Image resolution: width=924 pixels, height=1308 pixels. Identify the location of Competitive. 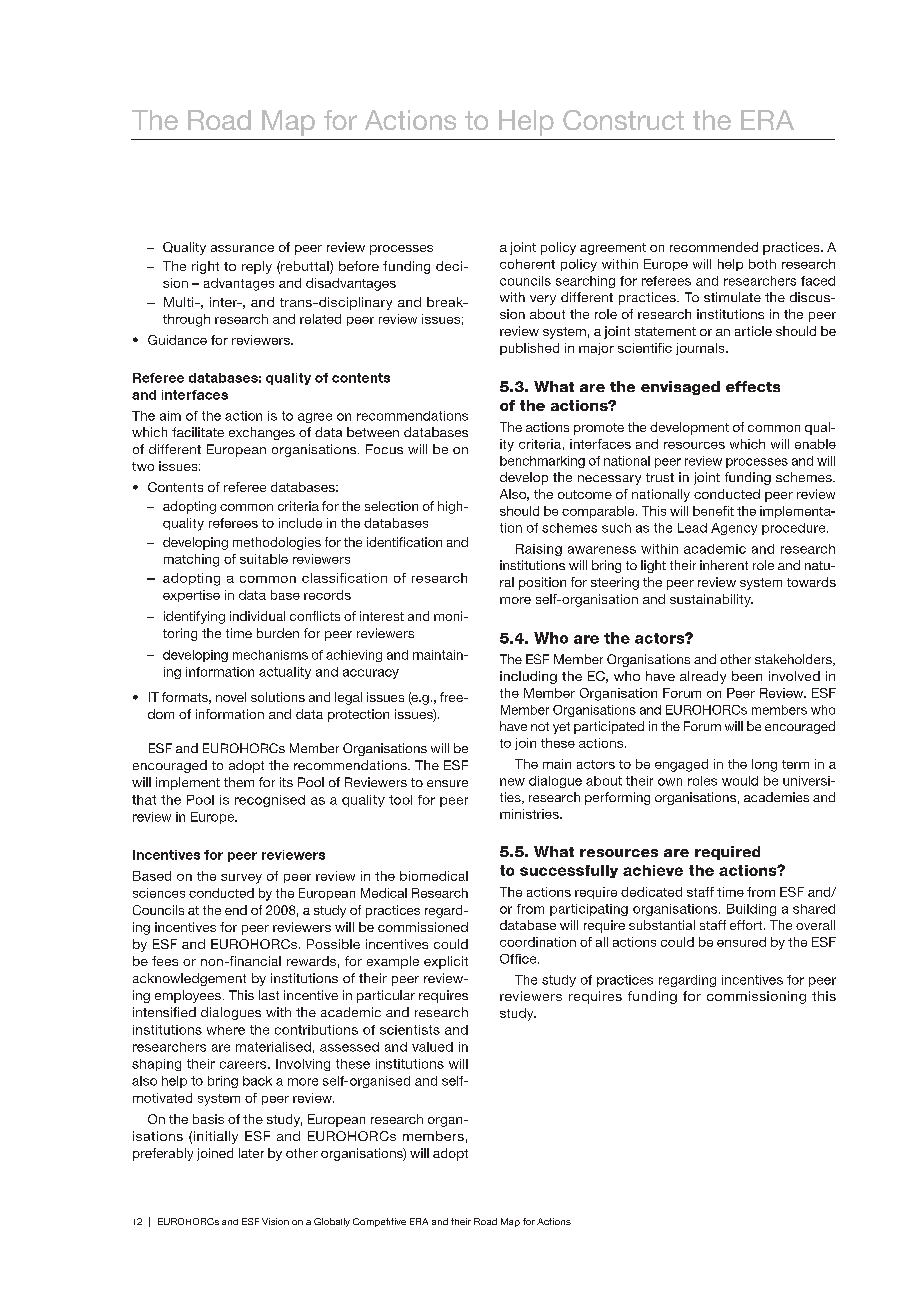
(379, 1222).
